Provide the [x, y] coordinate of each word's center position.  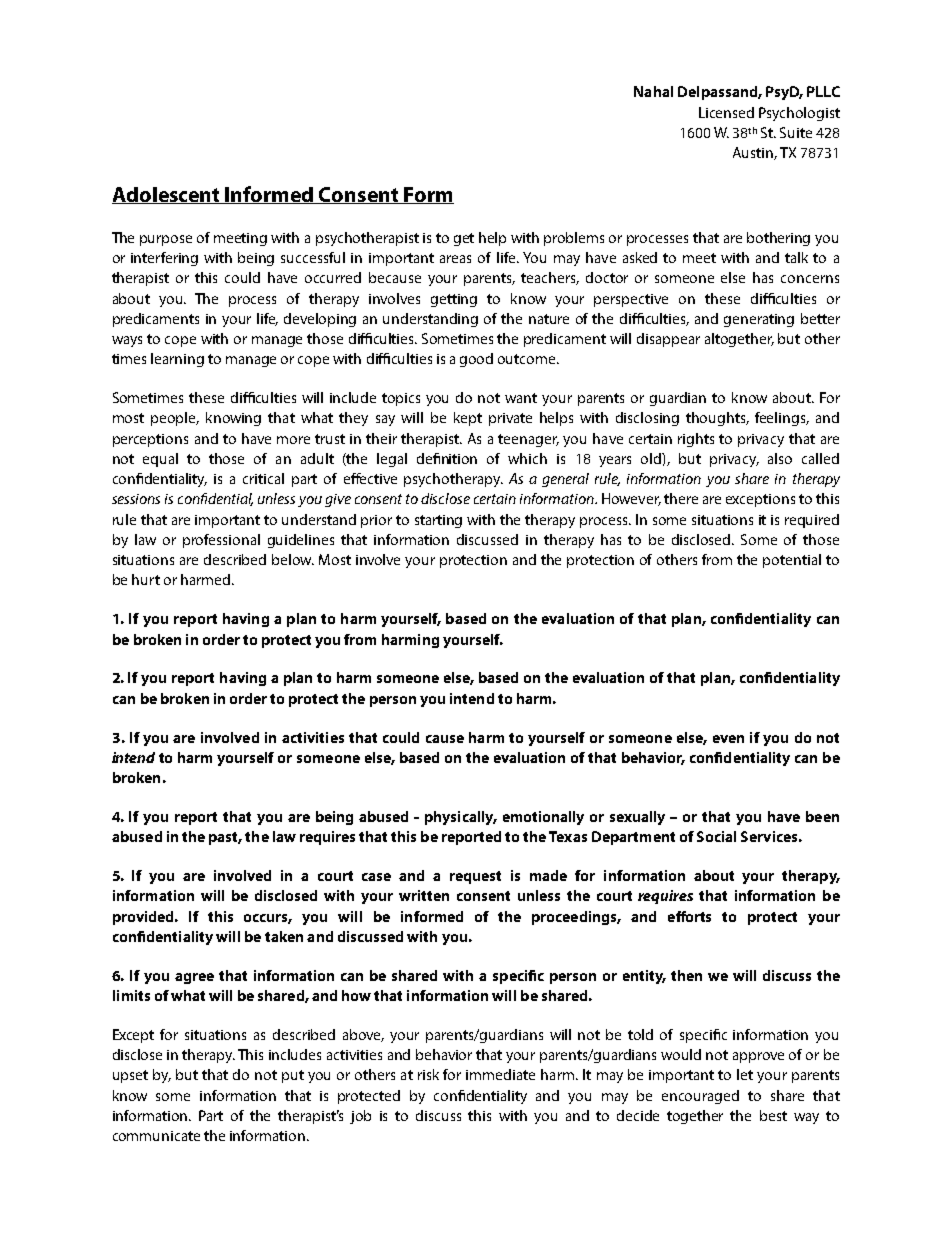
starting [438, 521]
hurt [146, 579]
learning [177, 360]
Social [716, 836]
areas [455, 259]
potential [792, 561]
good [476, 360]
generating [759, 320]
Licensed [726, 112]
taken [284, 936]
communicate [156, 1136]
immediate [500, 1074]
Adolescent [167, 195]
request [475, 877]
